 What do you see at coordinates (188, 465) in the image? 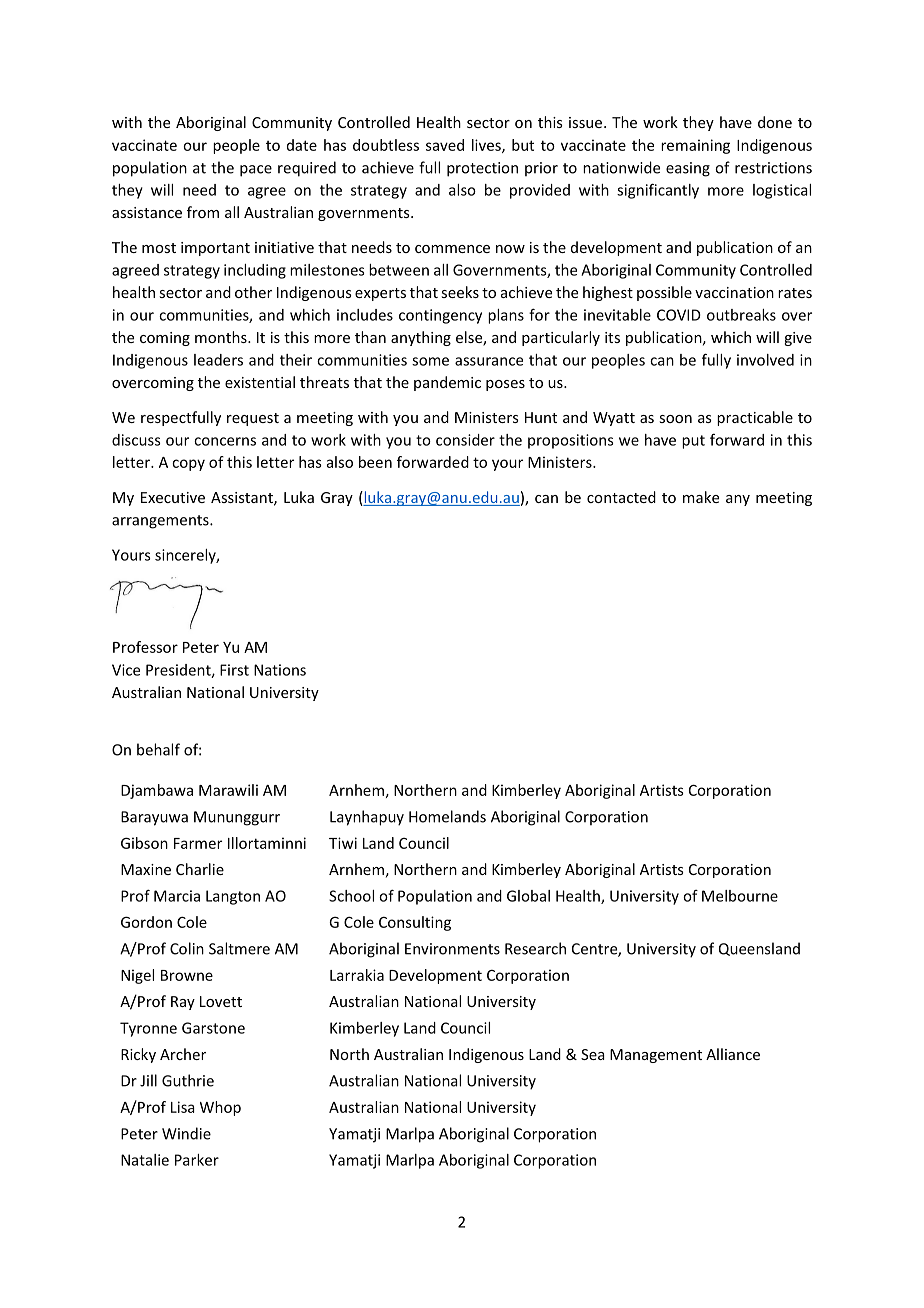
I see `copy` at bounding box center [188, 465].
